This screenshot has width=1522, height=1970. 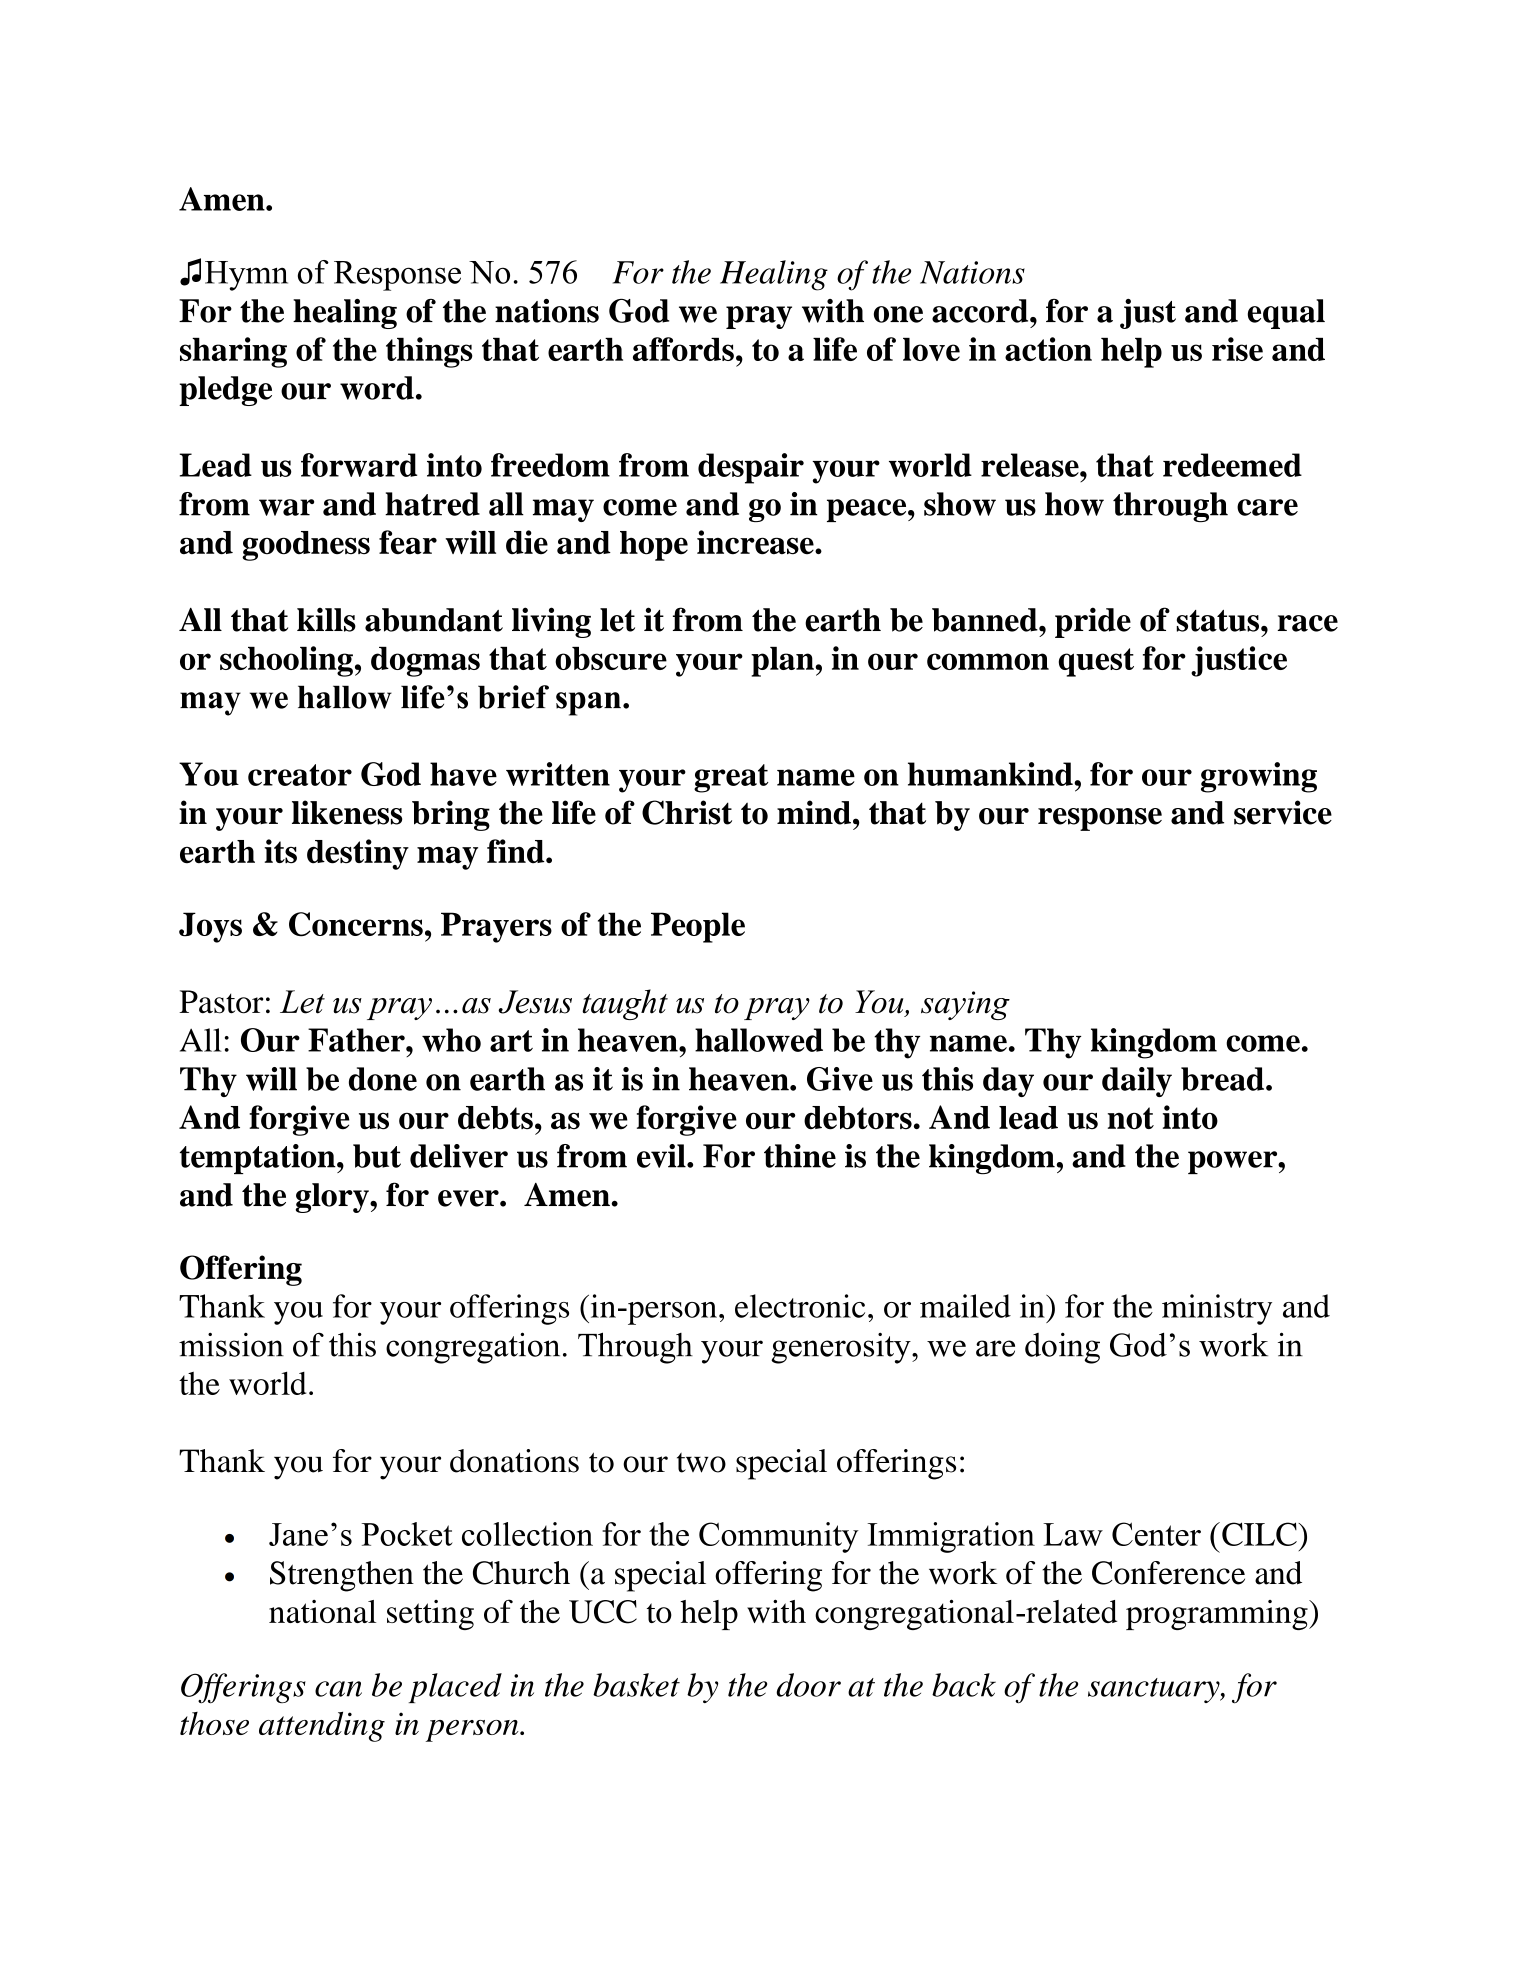 What do you see at coordinates (1224, 1079) in the screenshot?
I see `bread` at bounding box center [1224, 1079].
